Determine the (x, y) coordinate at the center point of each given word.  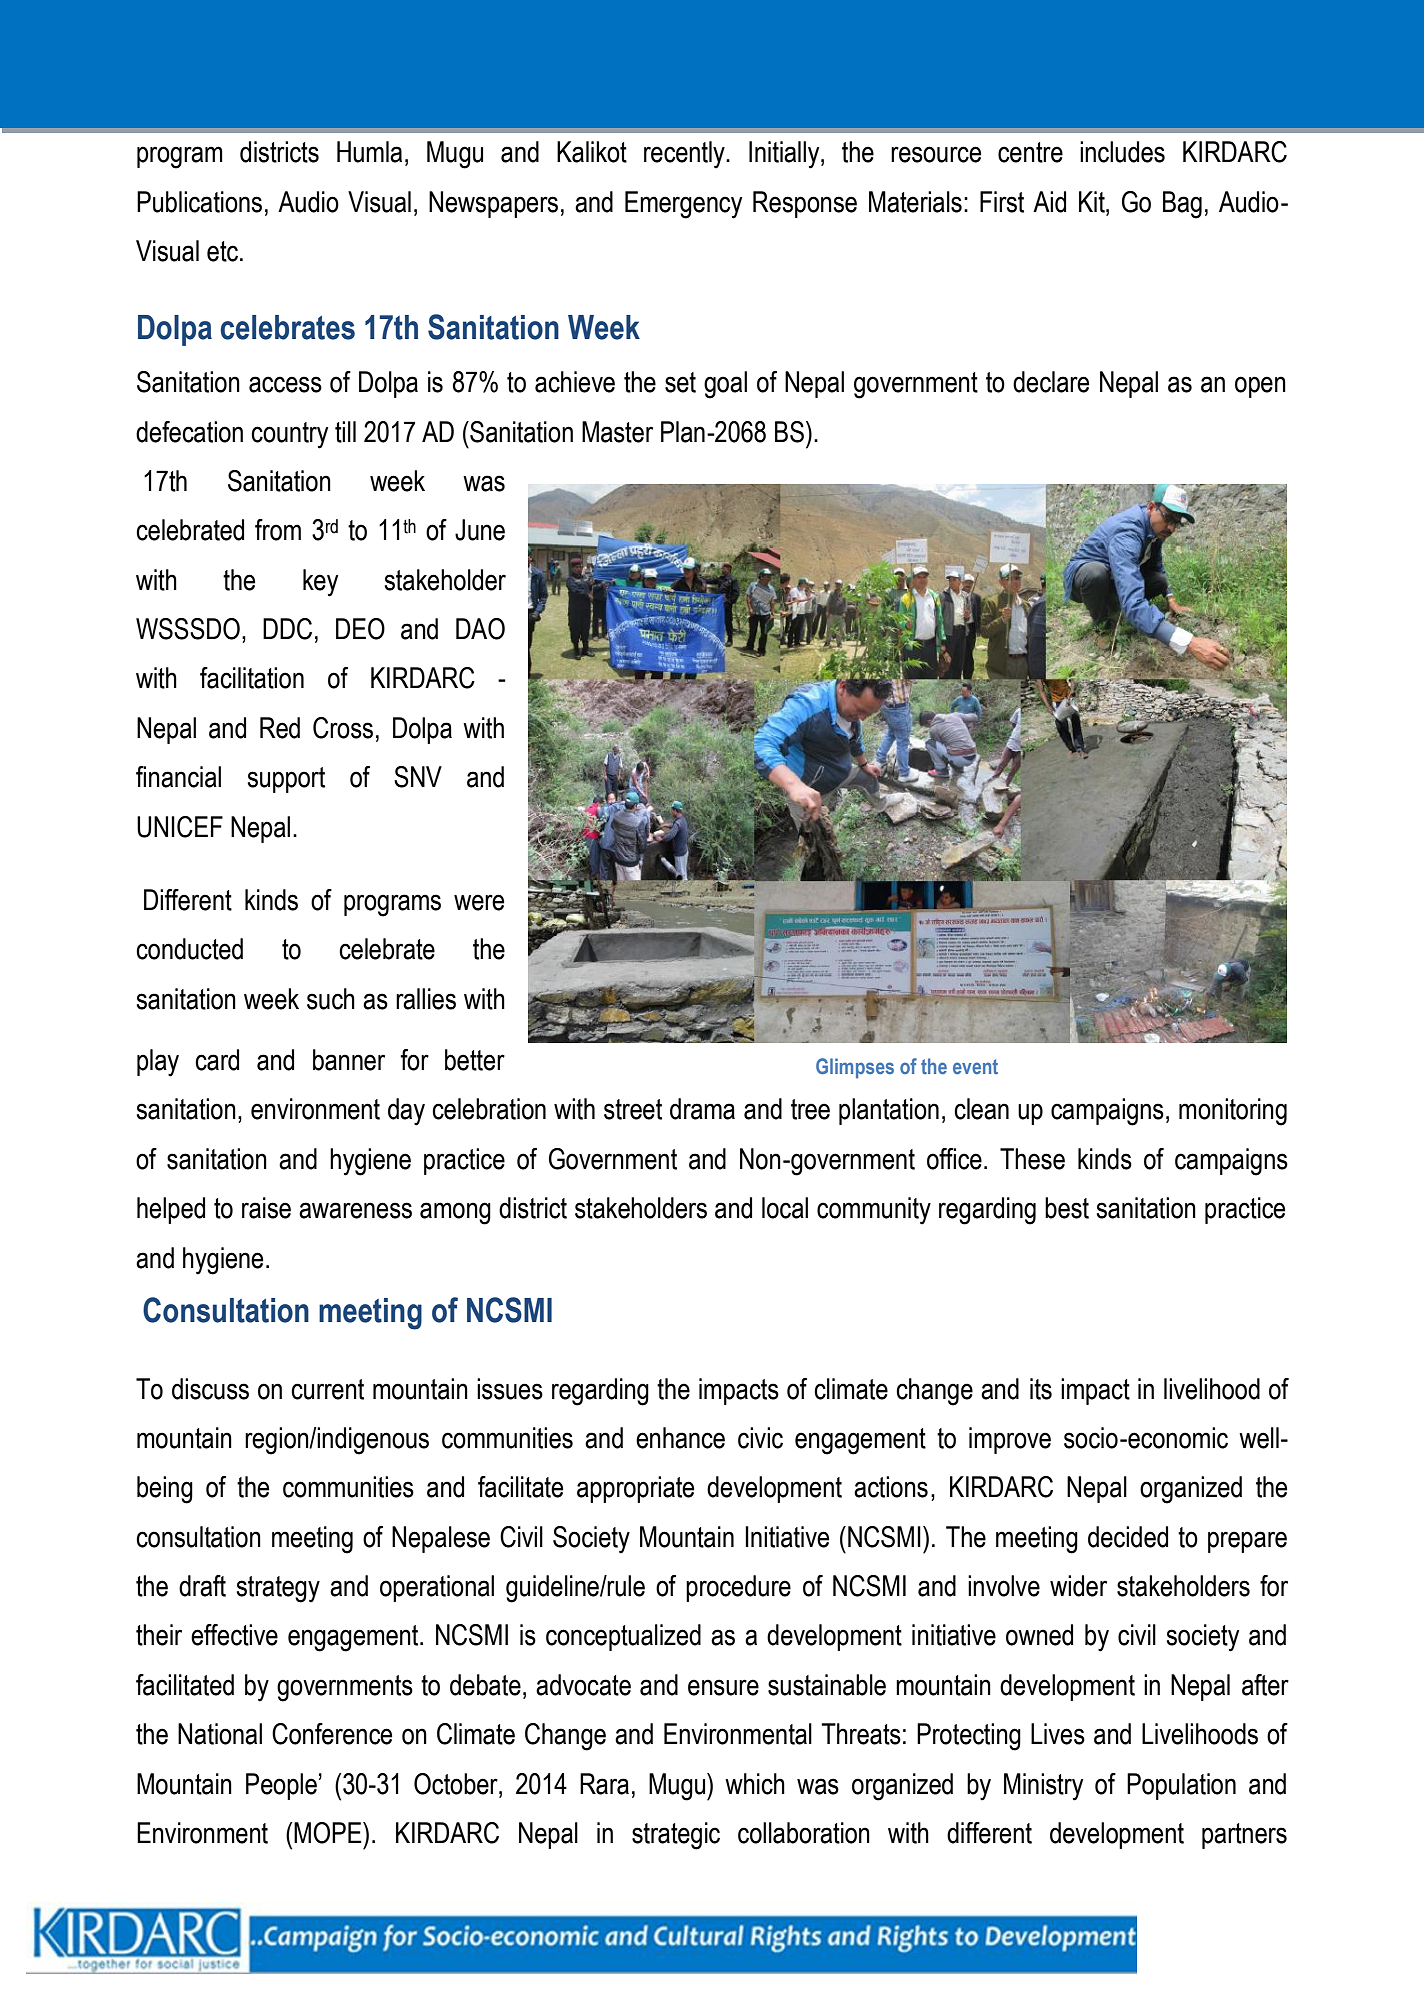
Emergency (683, 205)
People (281, 1786)
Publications (199, 202)
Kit (1093, 202)
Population (1181, 1786)
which (755, 1784)
